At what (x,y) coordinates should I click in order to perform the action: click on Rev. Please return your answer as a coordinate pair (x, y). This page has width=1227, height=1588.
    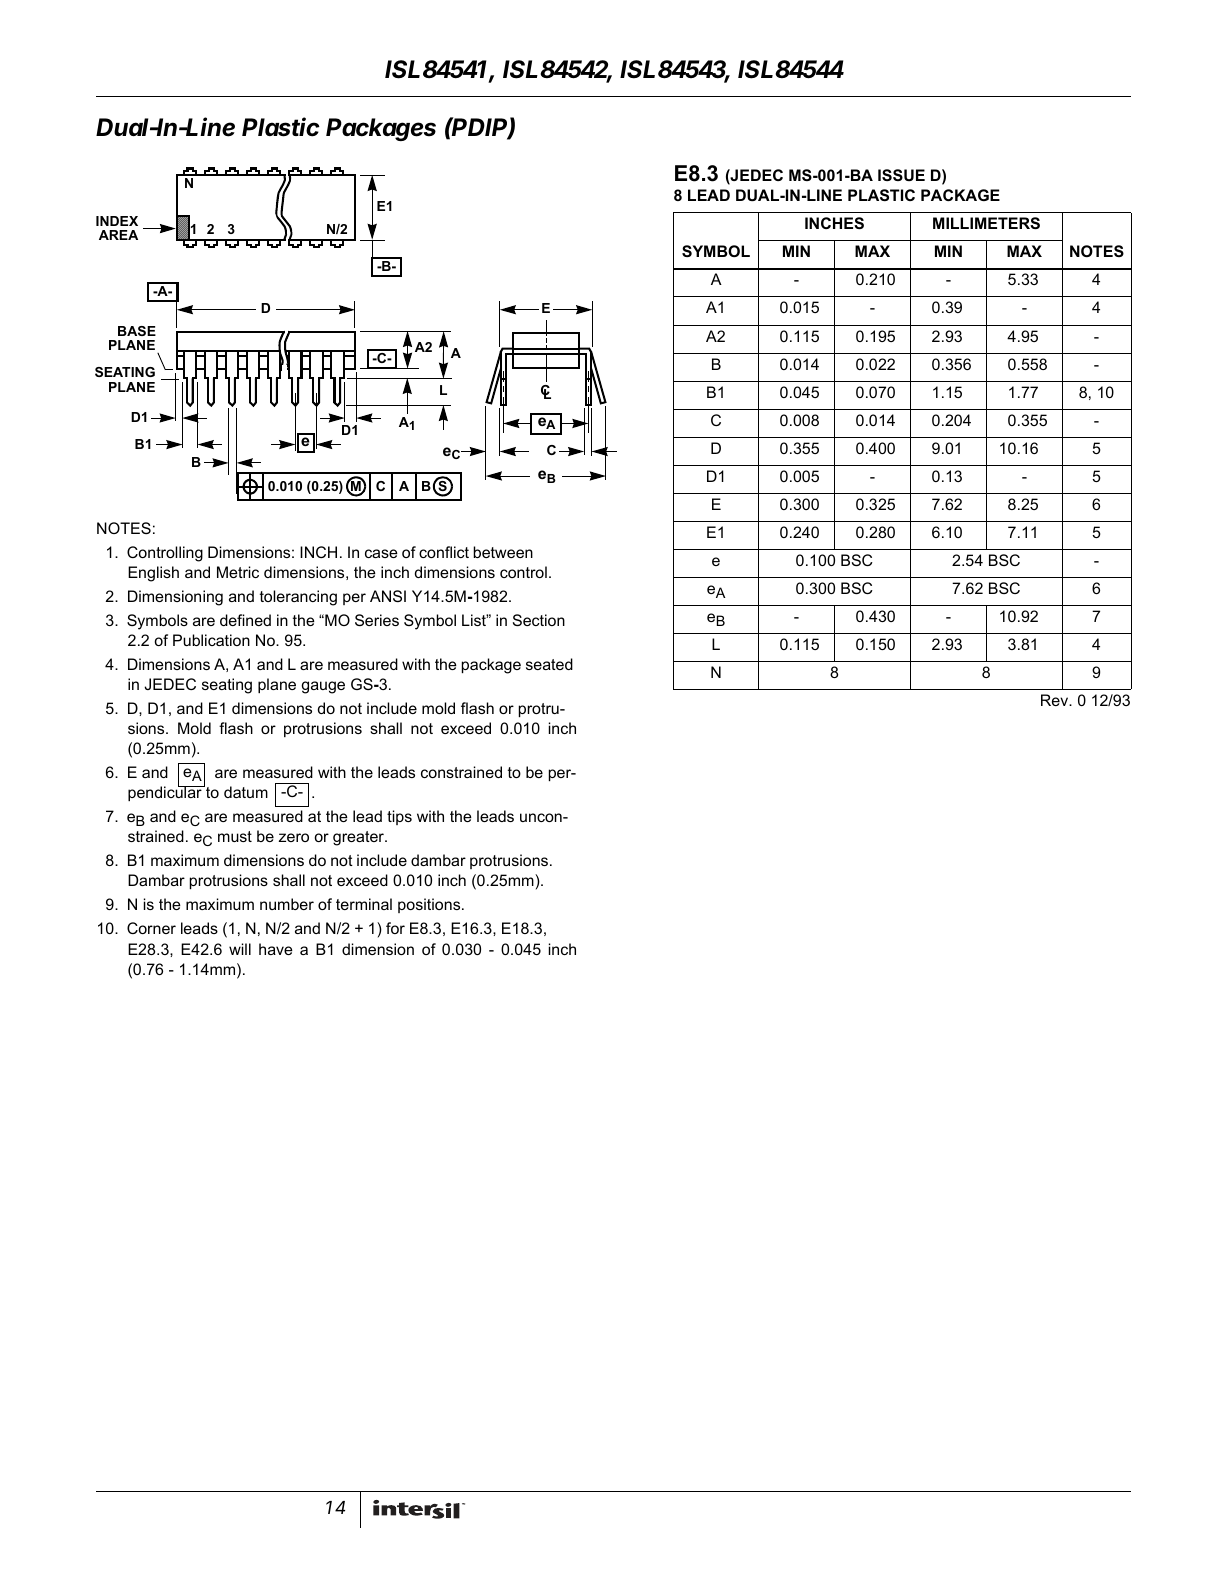
    Looking at the image, I should click on (1056, 700).
